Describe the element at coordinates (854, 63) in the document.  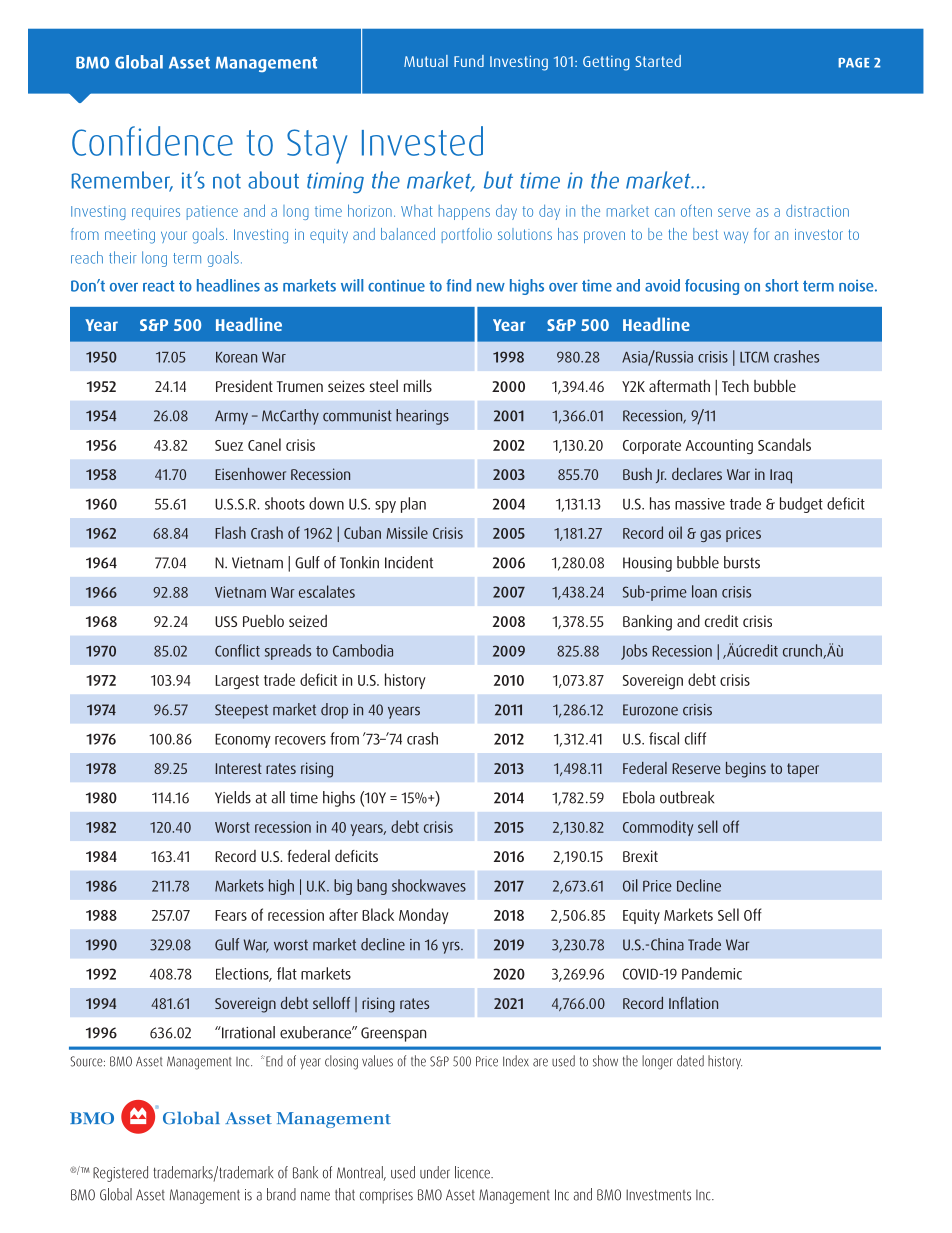
I see `PAGE` at that location.
